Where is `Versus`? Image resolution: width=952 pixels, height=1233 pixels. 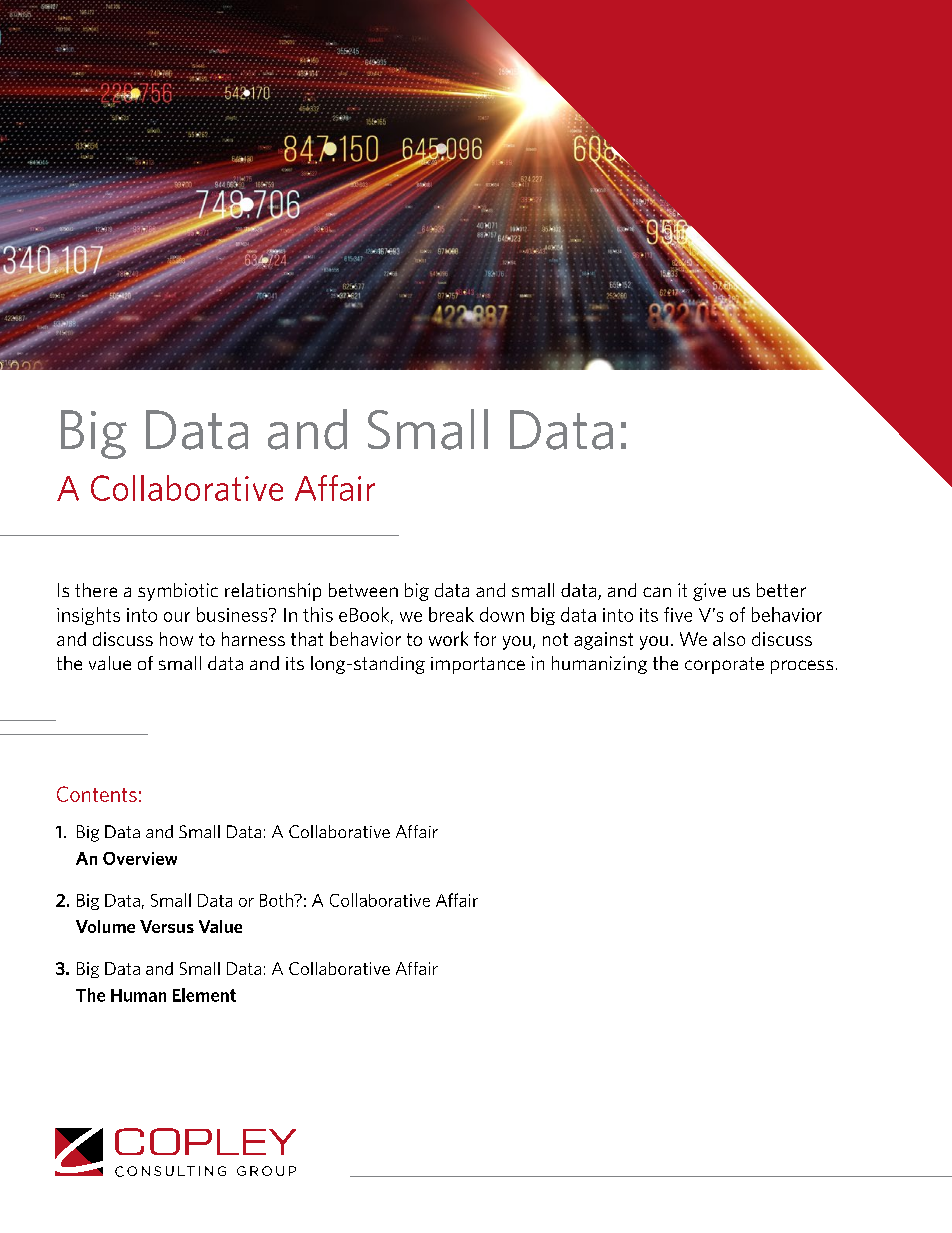 Versus is located at coordinates (167, 926).
